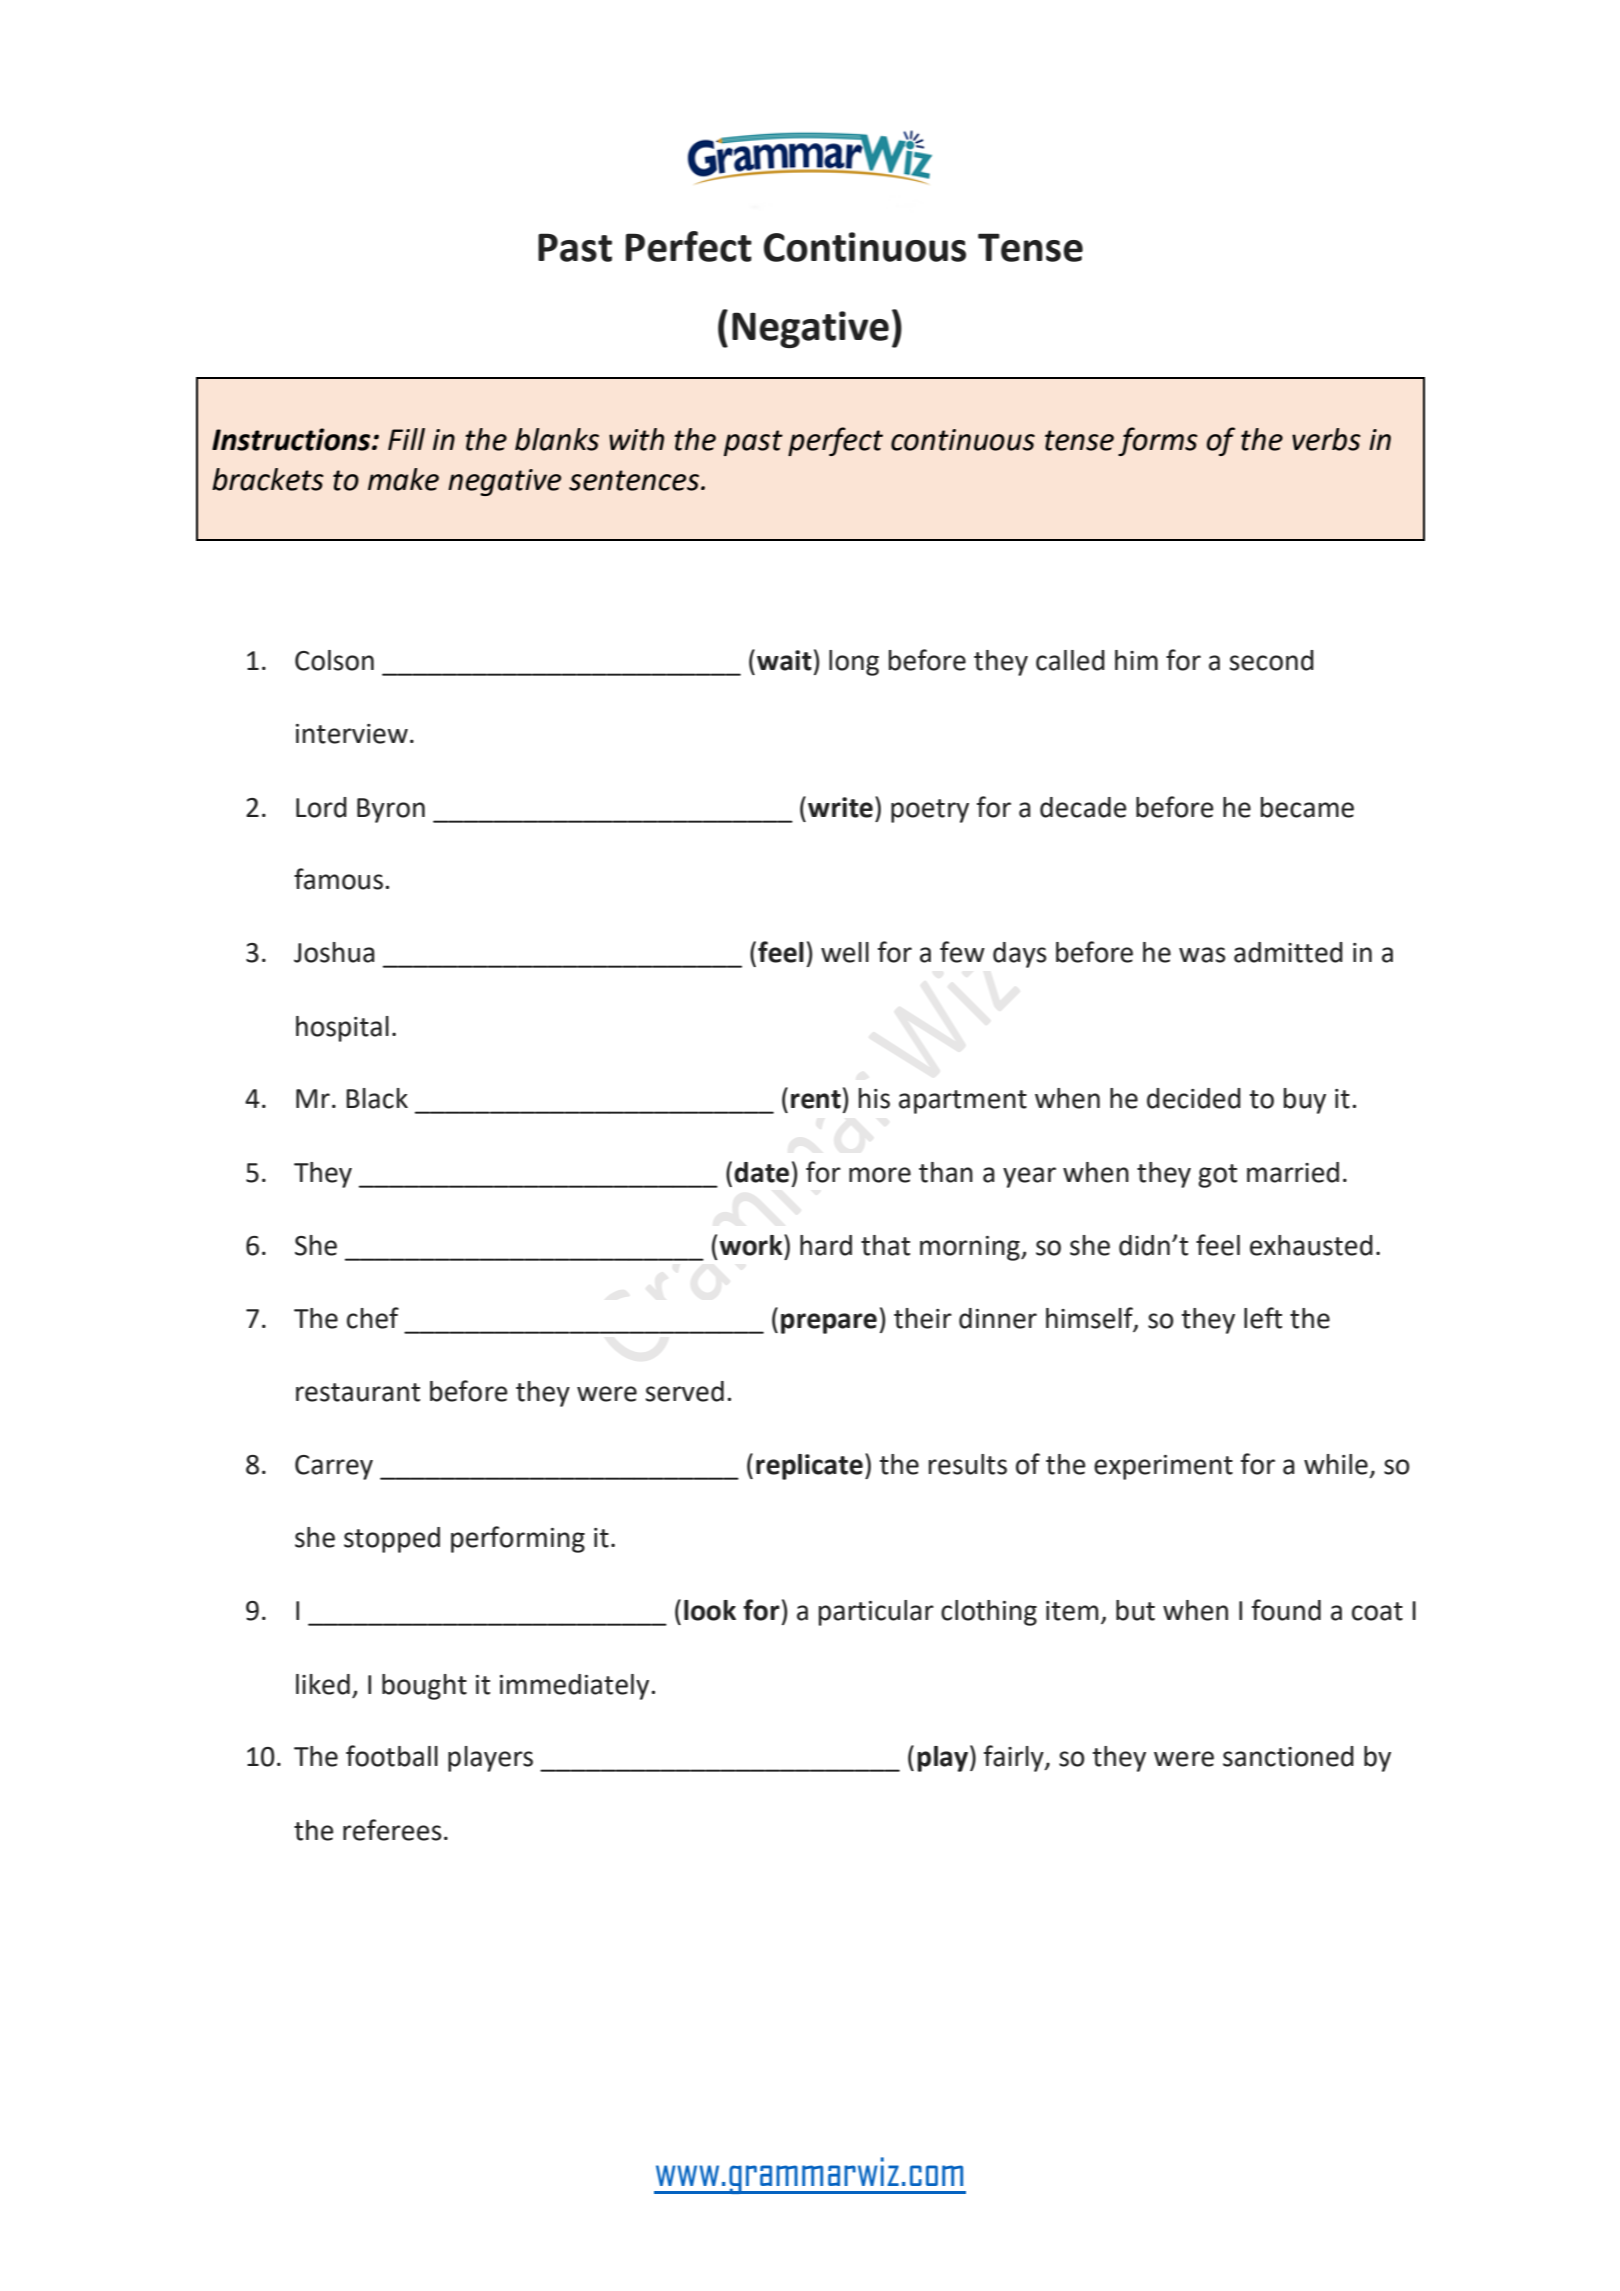 Image resolution: width=1620 pixels, height=2291 pixels. I want to click on sanctioned, so click(1288, 1756).
